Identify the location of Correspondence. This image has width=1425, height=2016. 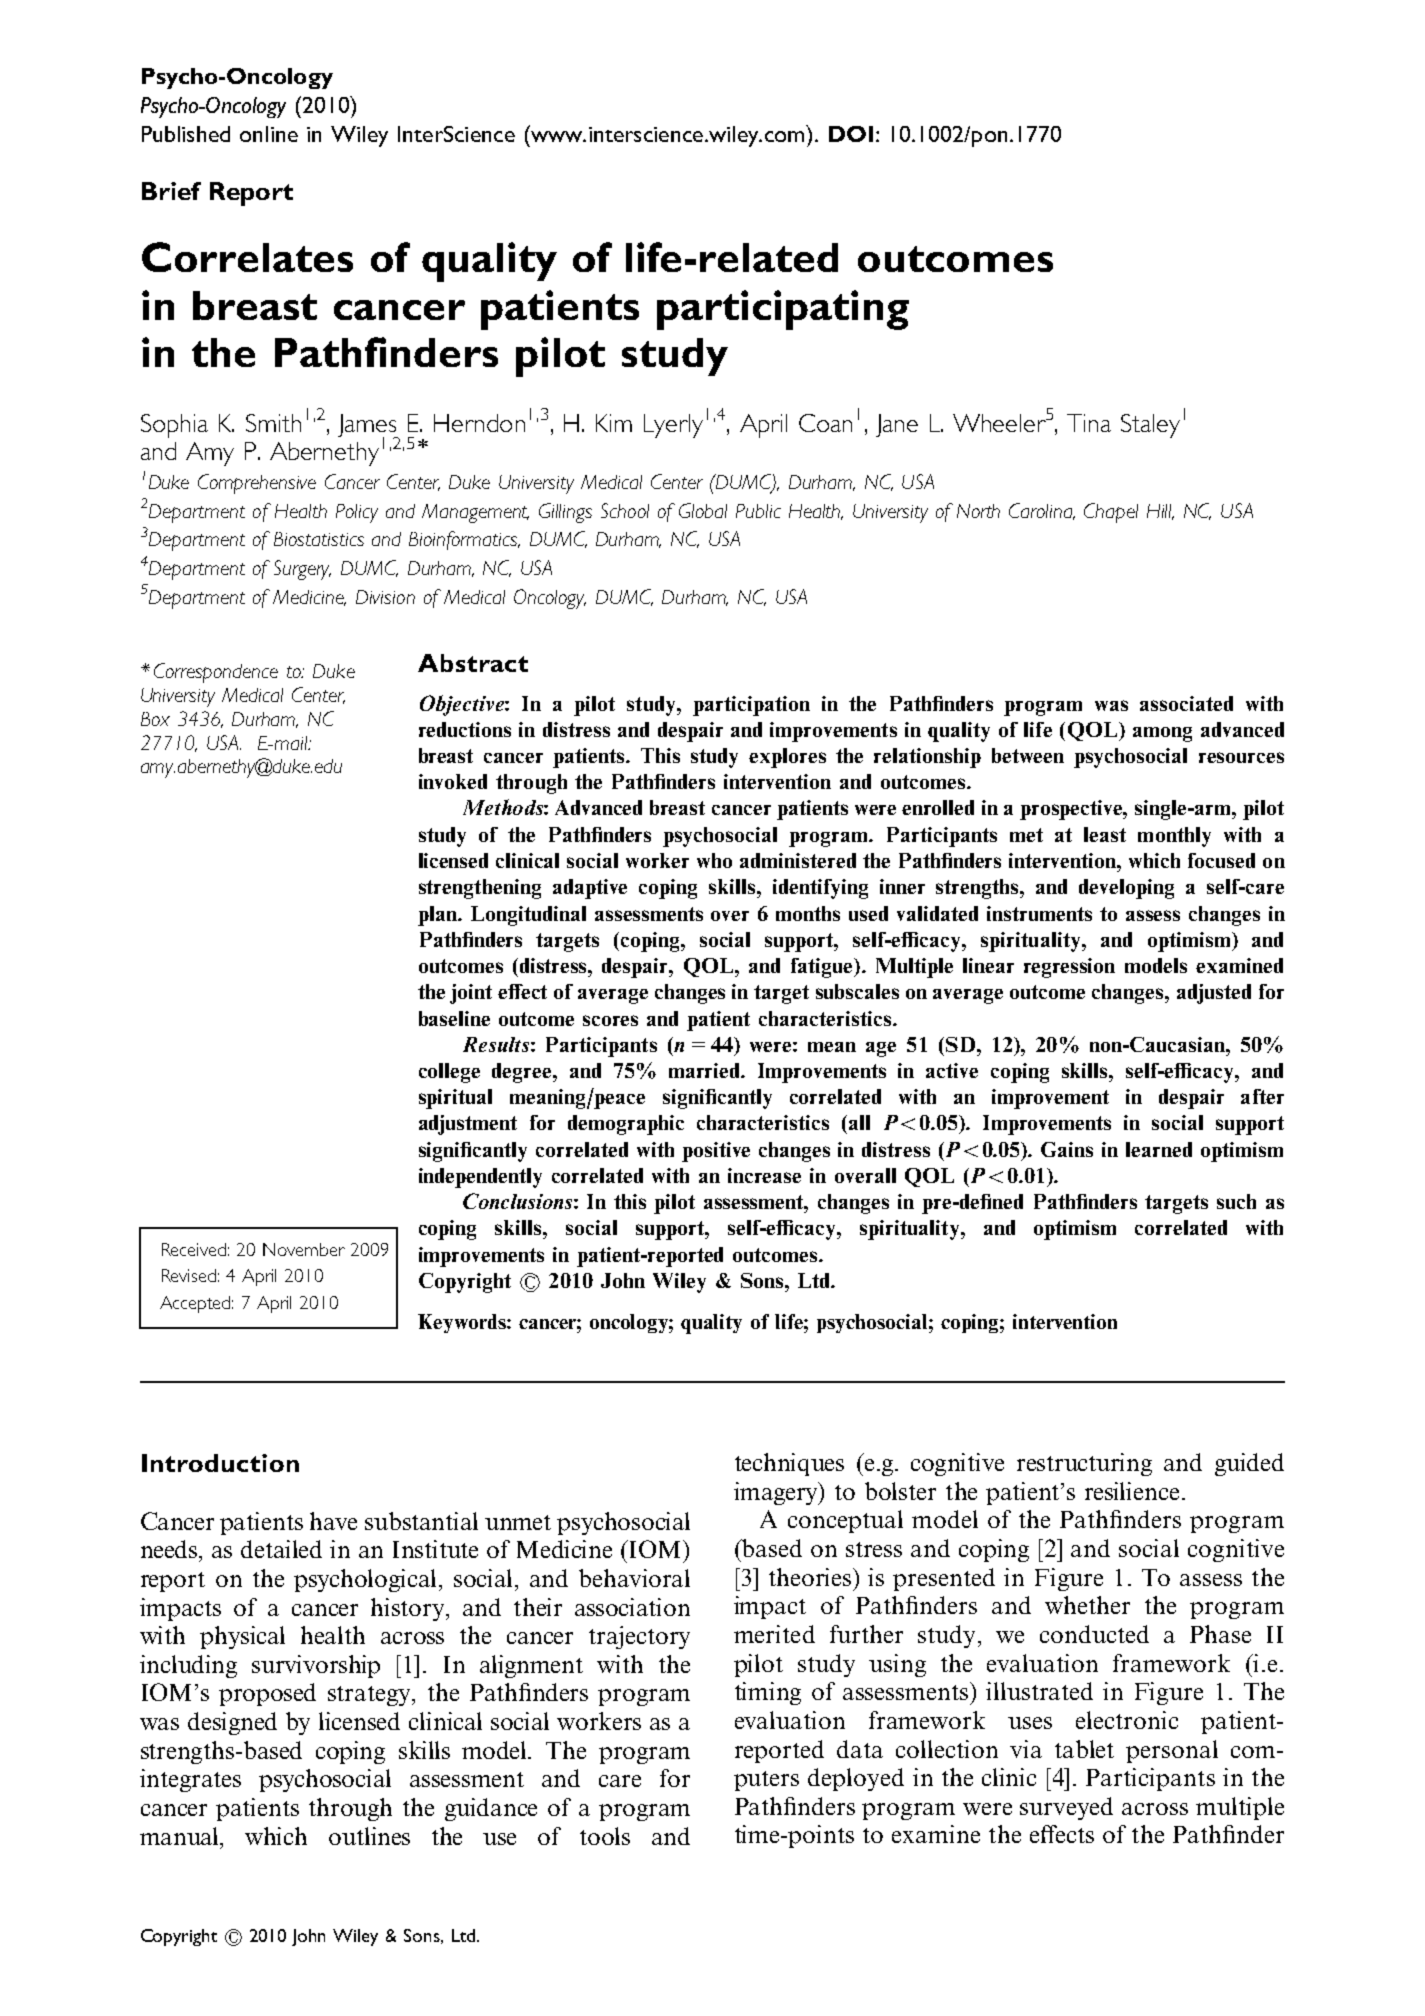
(216, 673).
